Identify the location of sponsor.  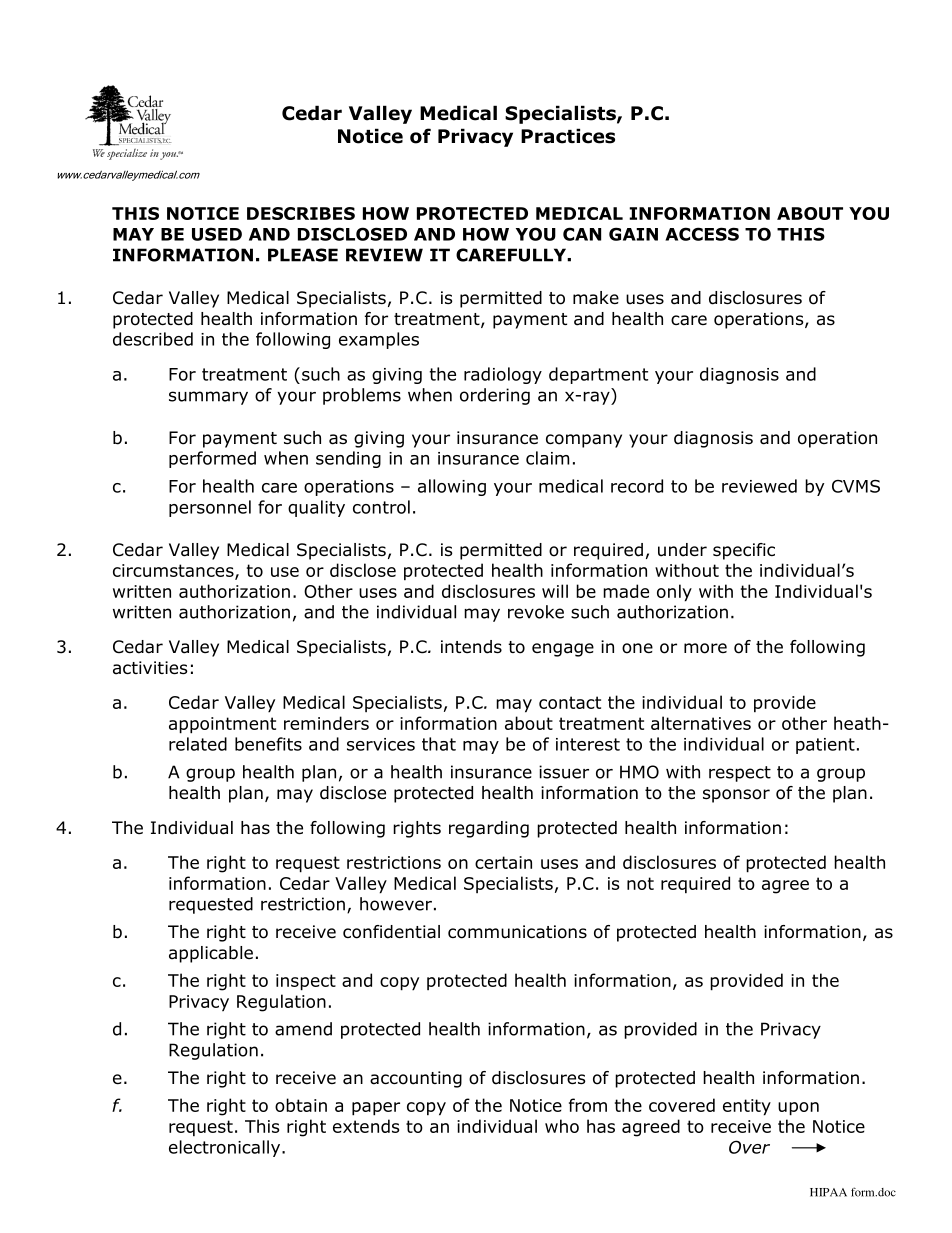
(736, 796).
